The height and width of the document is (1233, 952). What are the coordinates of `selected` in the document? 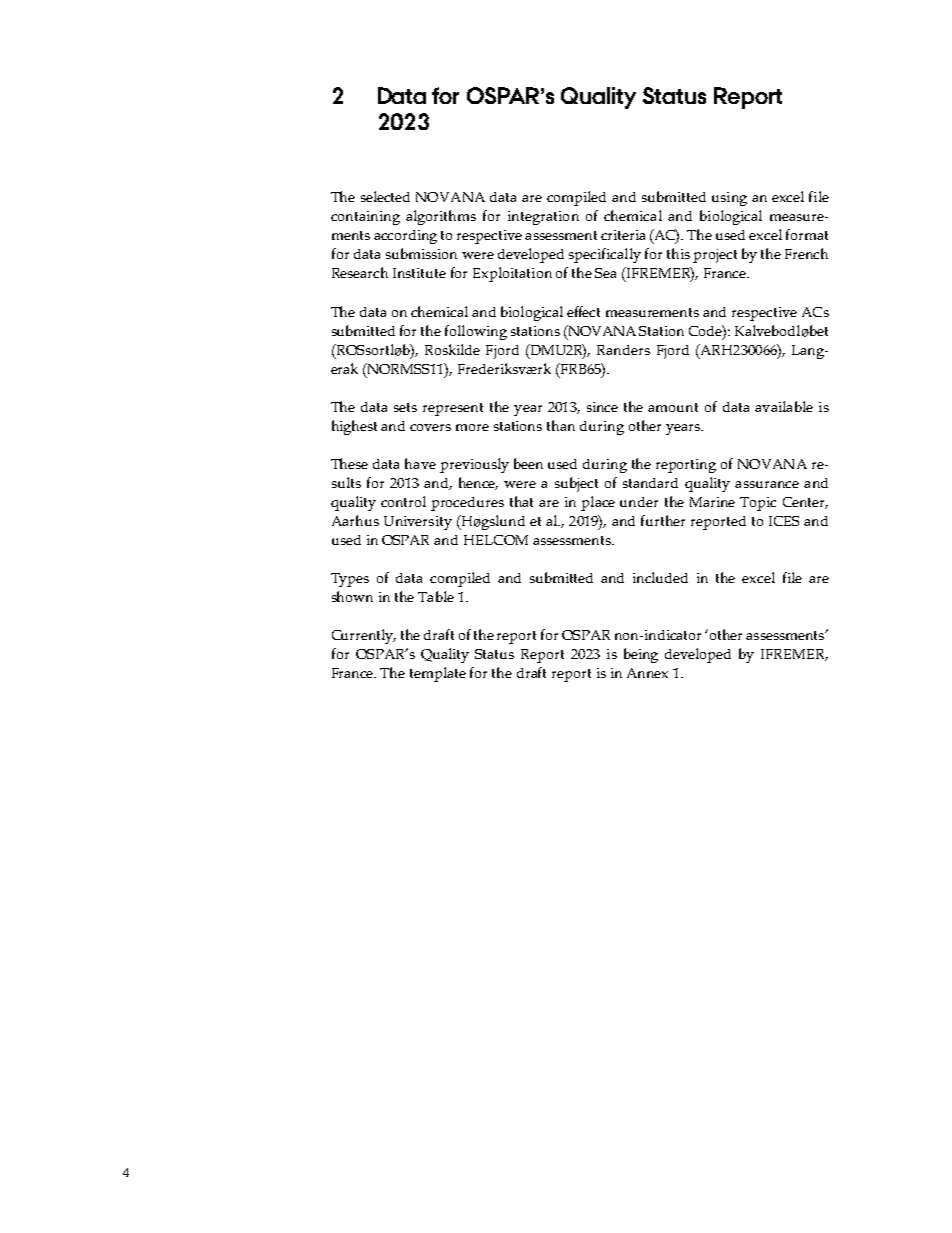 It's located at (385, 196).
